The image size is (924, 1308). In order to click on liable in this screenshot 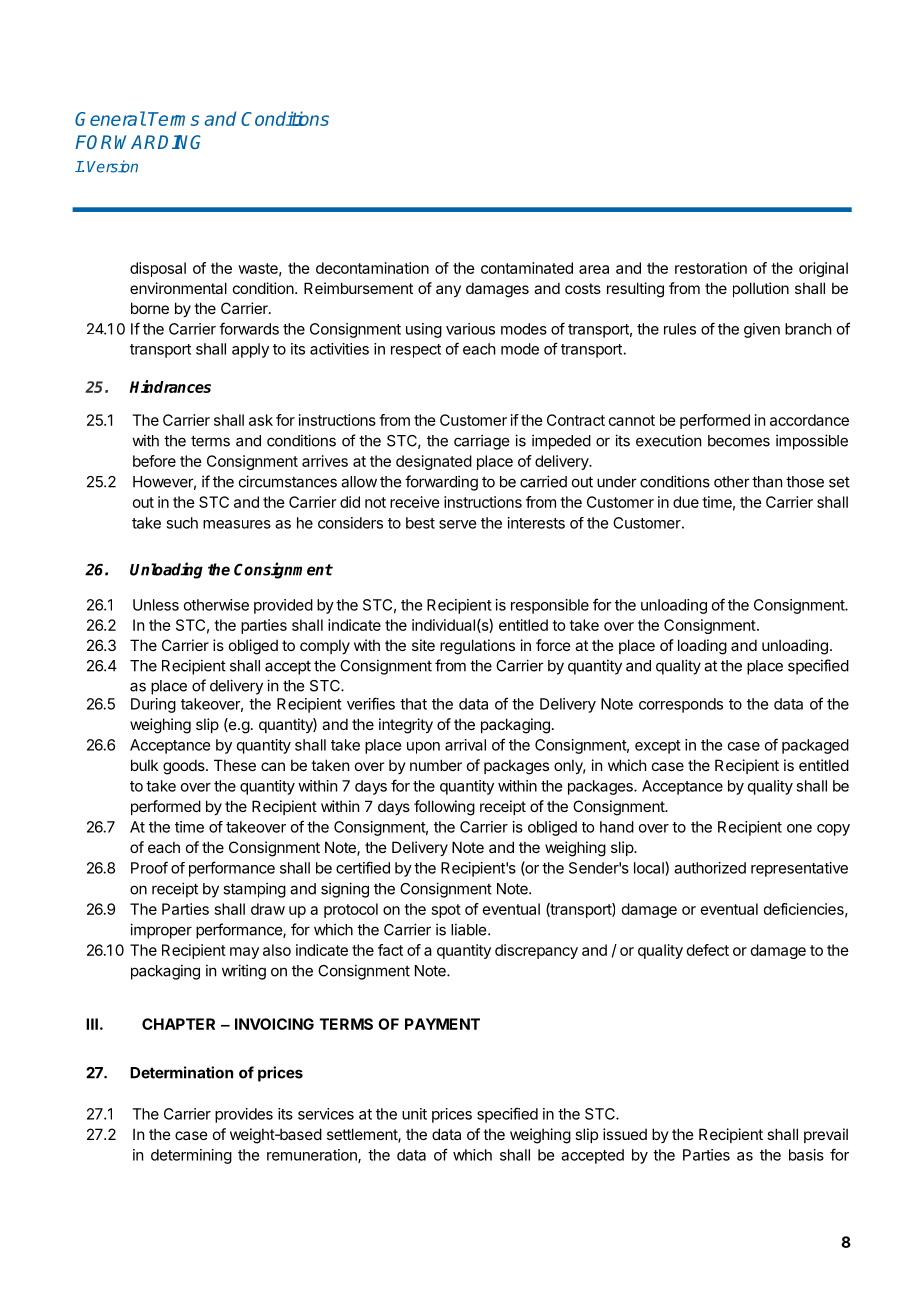, I will do `click(470, 929)`.
